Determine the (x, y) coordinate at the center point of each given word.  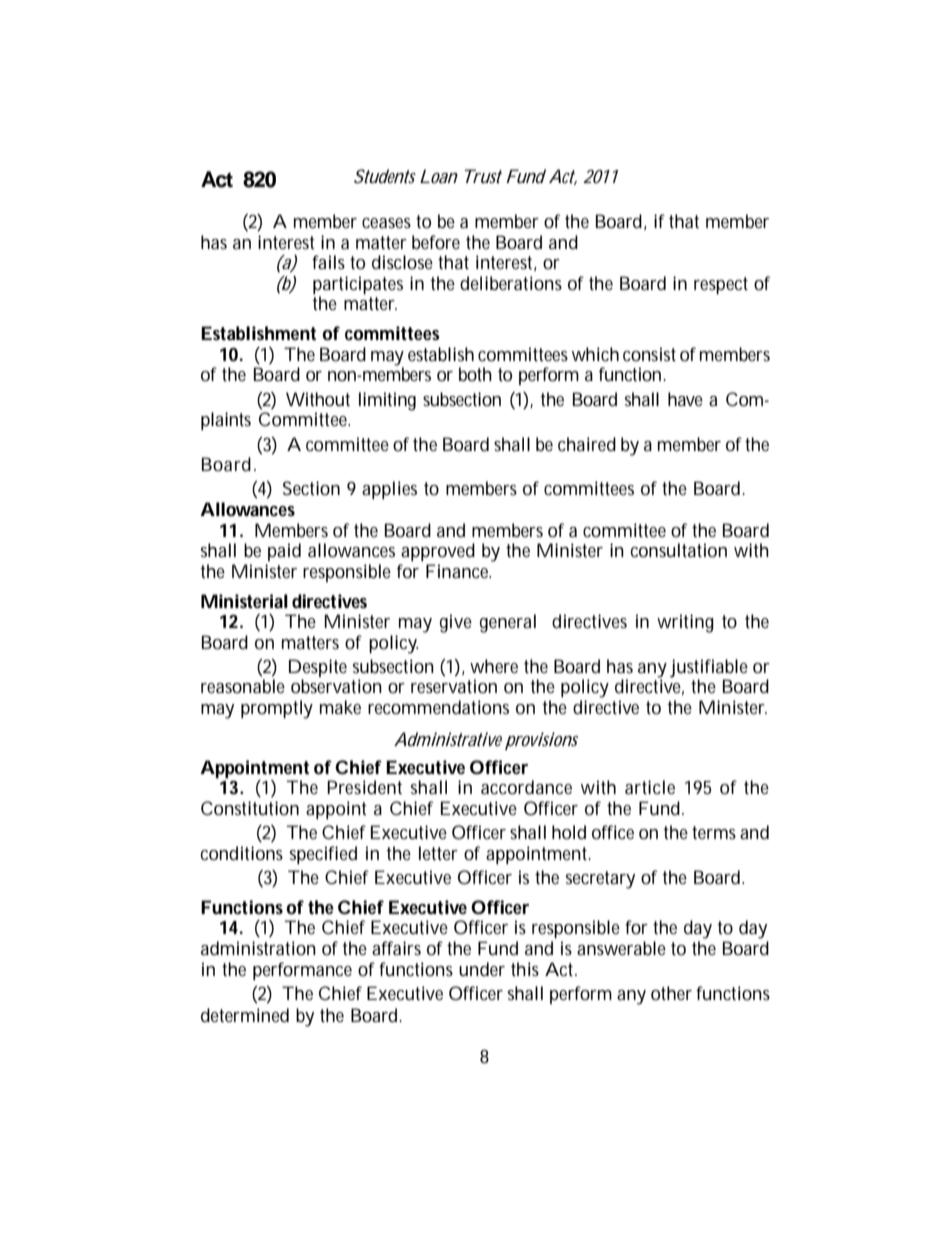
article (650, 787)
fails (328, 262)
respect (721, 285)
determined (245, 1015)
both (475, 374)
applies (389, 490)
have (685, 399)
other (671, 993)
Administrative (448, 739)
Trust (483, 176)
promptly (277, 709)
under (482, 969)
